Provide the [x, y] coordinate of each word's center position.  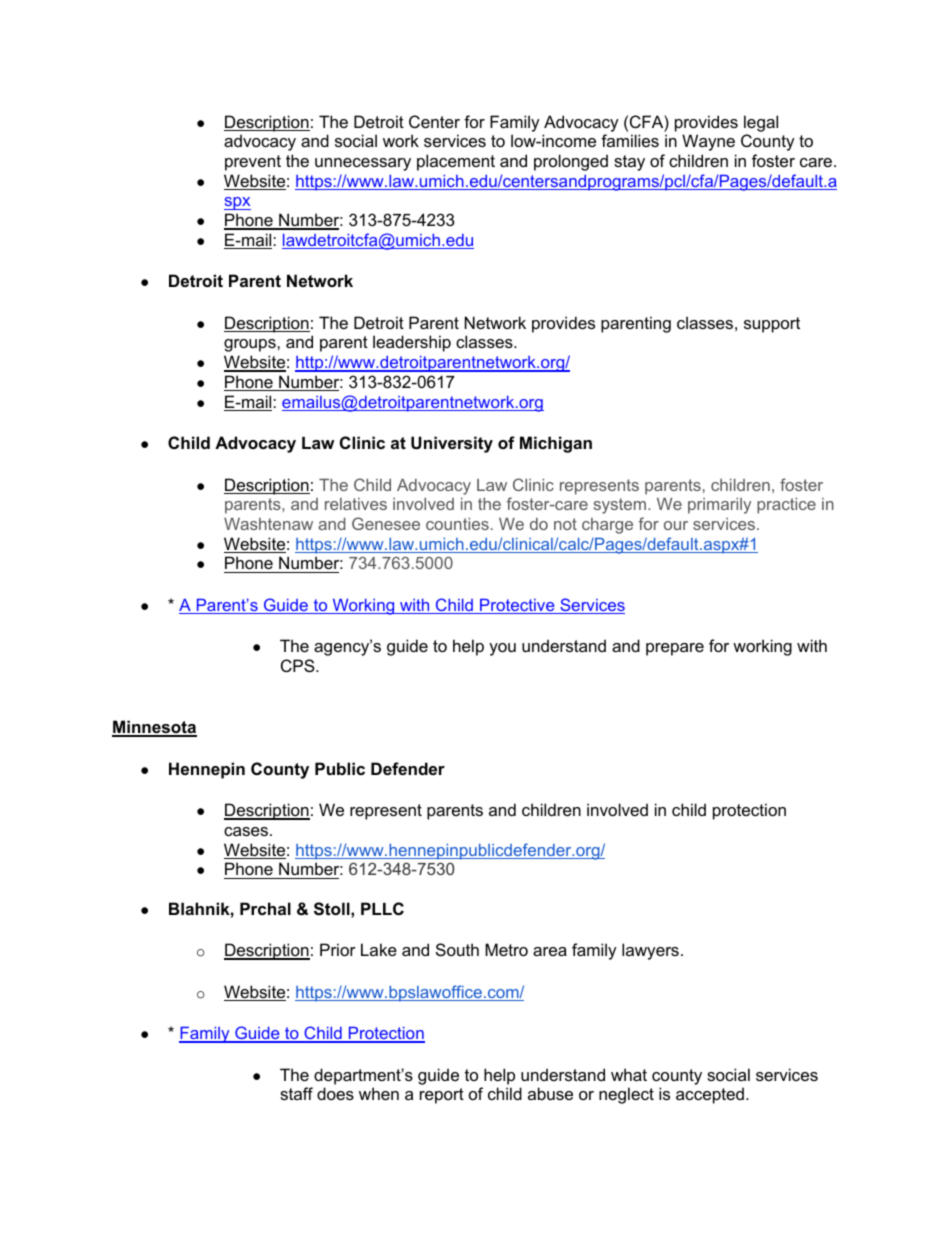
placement [456, 162]
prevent [253, 163]
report [442, 1096]
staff [296, 1093]
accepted [710, 1095]
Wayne [708, 142]
